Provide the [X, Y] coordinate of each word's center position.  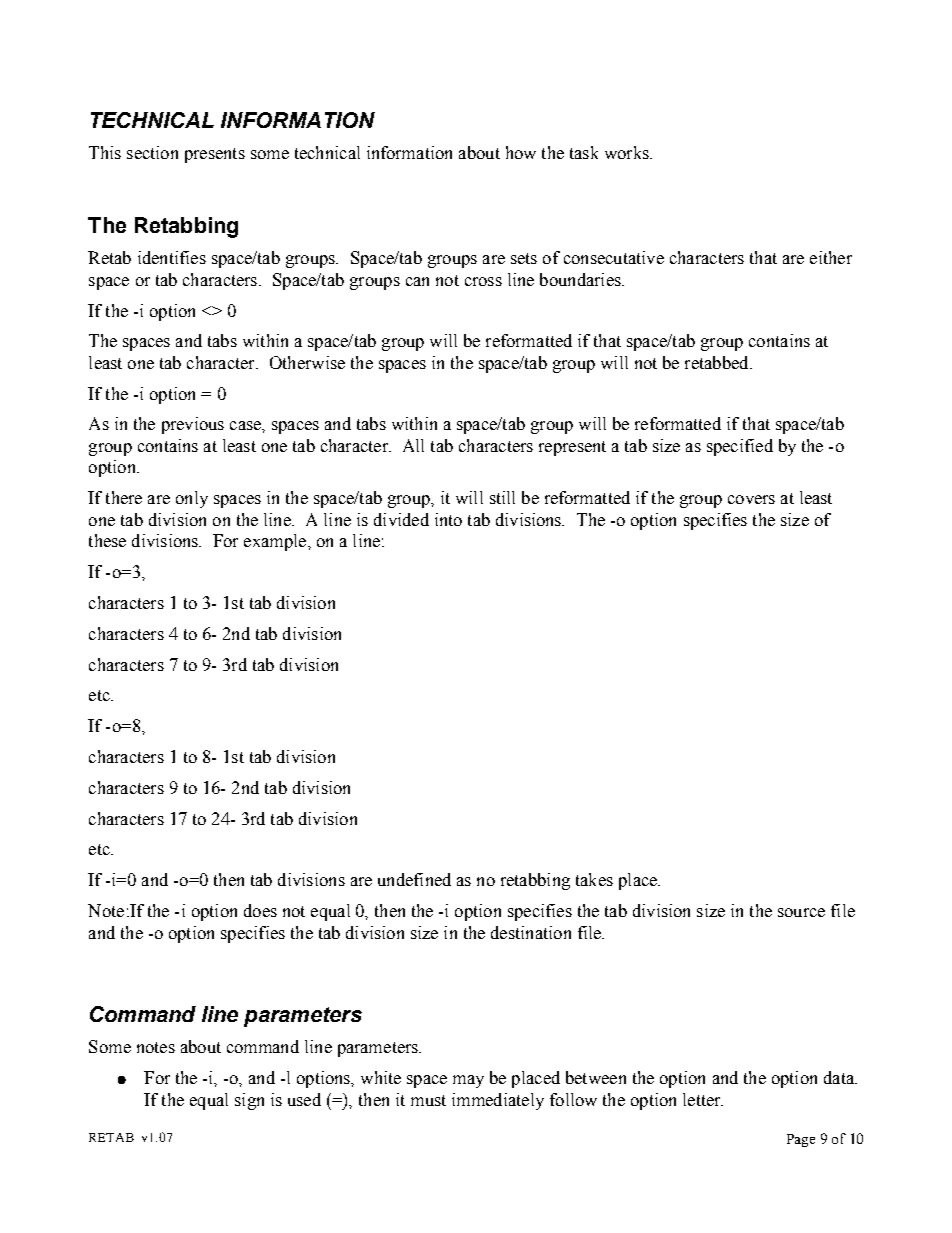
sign [249, 1101]
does [260, 910]
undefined [414, 879]
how [521, 152]
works [628, 152]
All [413, 445]
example [275, 542]
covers [751, 499]
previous [193, 425]
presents [215, 155]
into [448, 519]
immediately [498, 1101]
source [801, 912]
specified [740, 447]
